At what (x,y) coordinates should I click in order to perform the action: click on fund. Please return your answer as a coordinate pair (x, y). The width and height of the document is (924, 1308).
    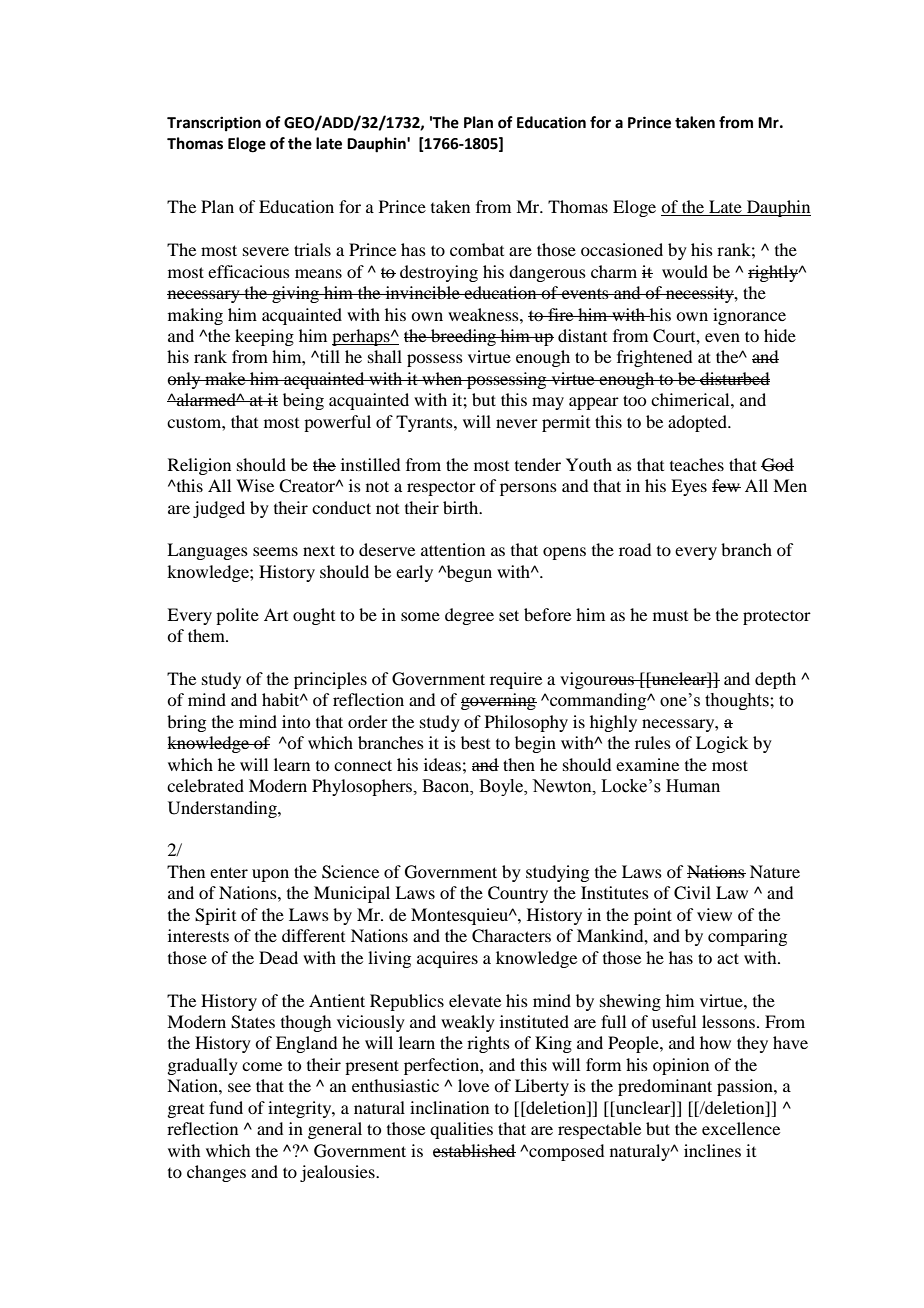
    Looking at the image, I should click on (226, 1107).
